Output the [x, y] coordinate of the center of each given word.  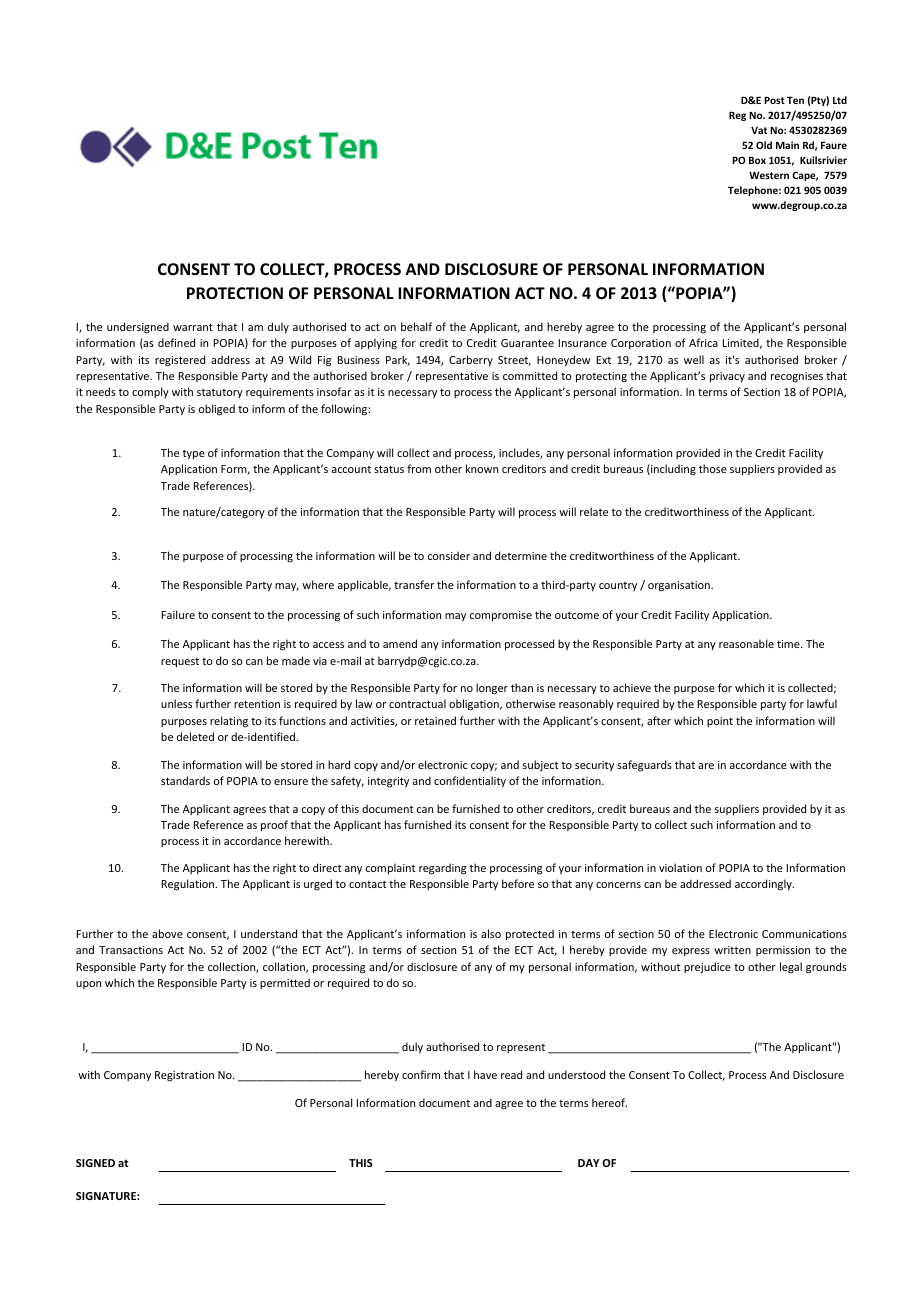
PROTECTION [235, 293]
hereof [609, 1102]
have [485, 1074]
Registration [184, 1076]
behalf [416, 326]
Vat [759, 130]
